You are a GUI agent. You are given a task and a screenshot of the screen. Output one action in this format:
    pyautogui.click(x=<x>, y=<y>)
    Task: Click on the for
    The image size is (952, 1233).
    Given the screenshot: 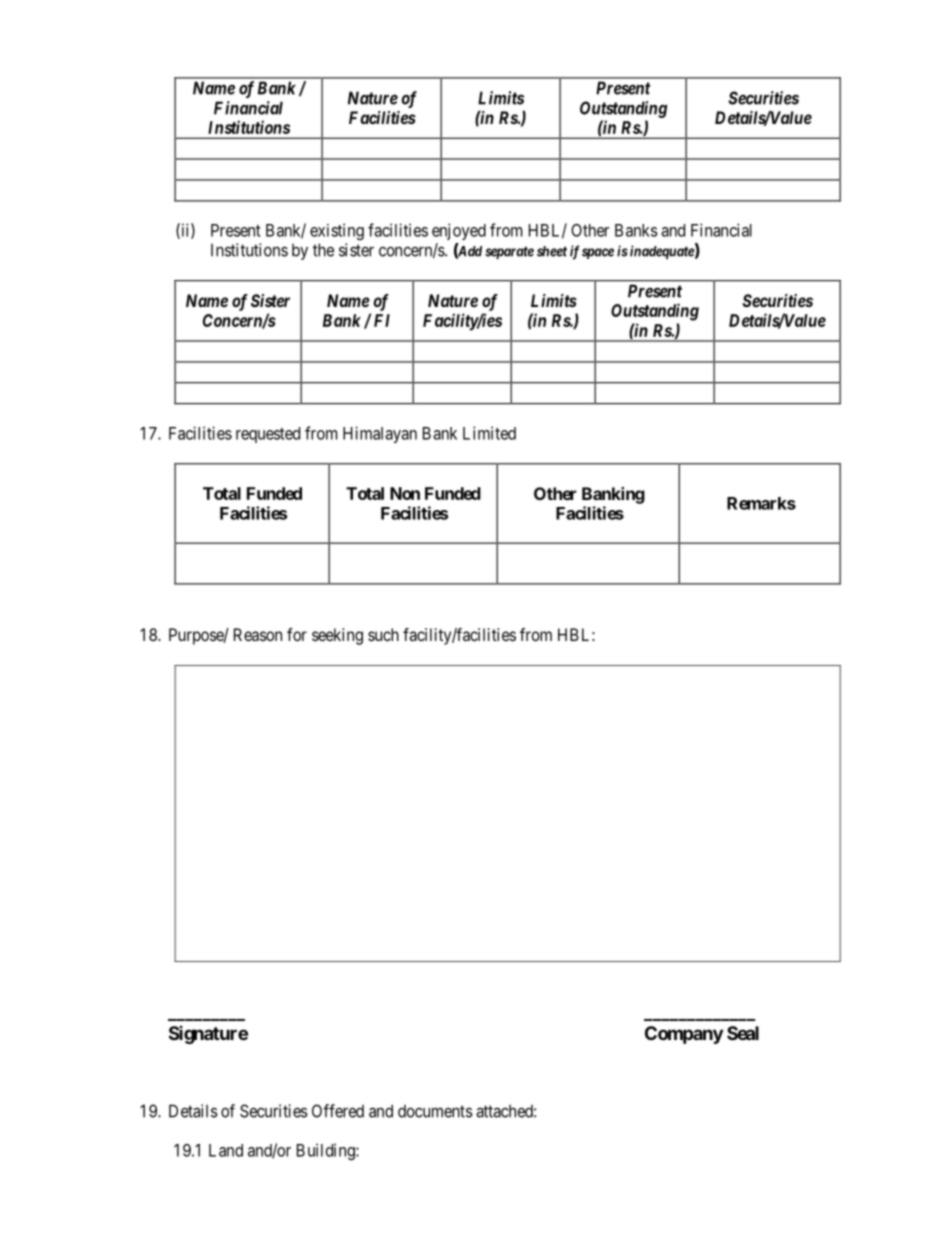 What is the action you would take?
    pyautogui.click(x=297, y=634)
